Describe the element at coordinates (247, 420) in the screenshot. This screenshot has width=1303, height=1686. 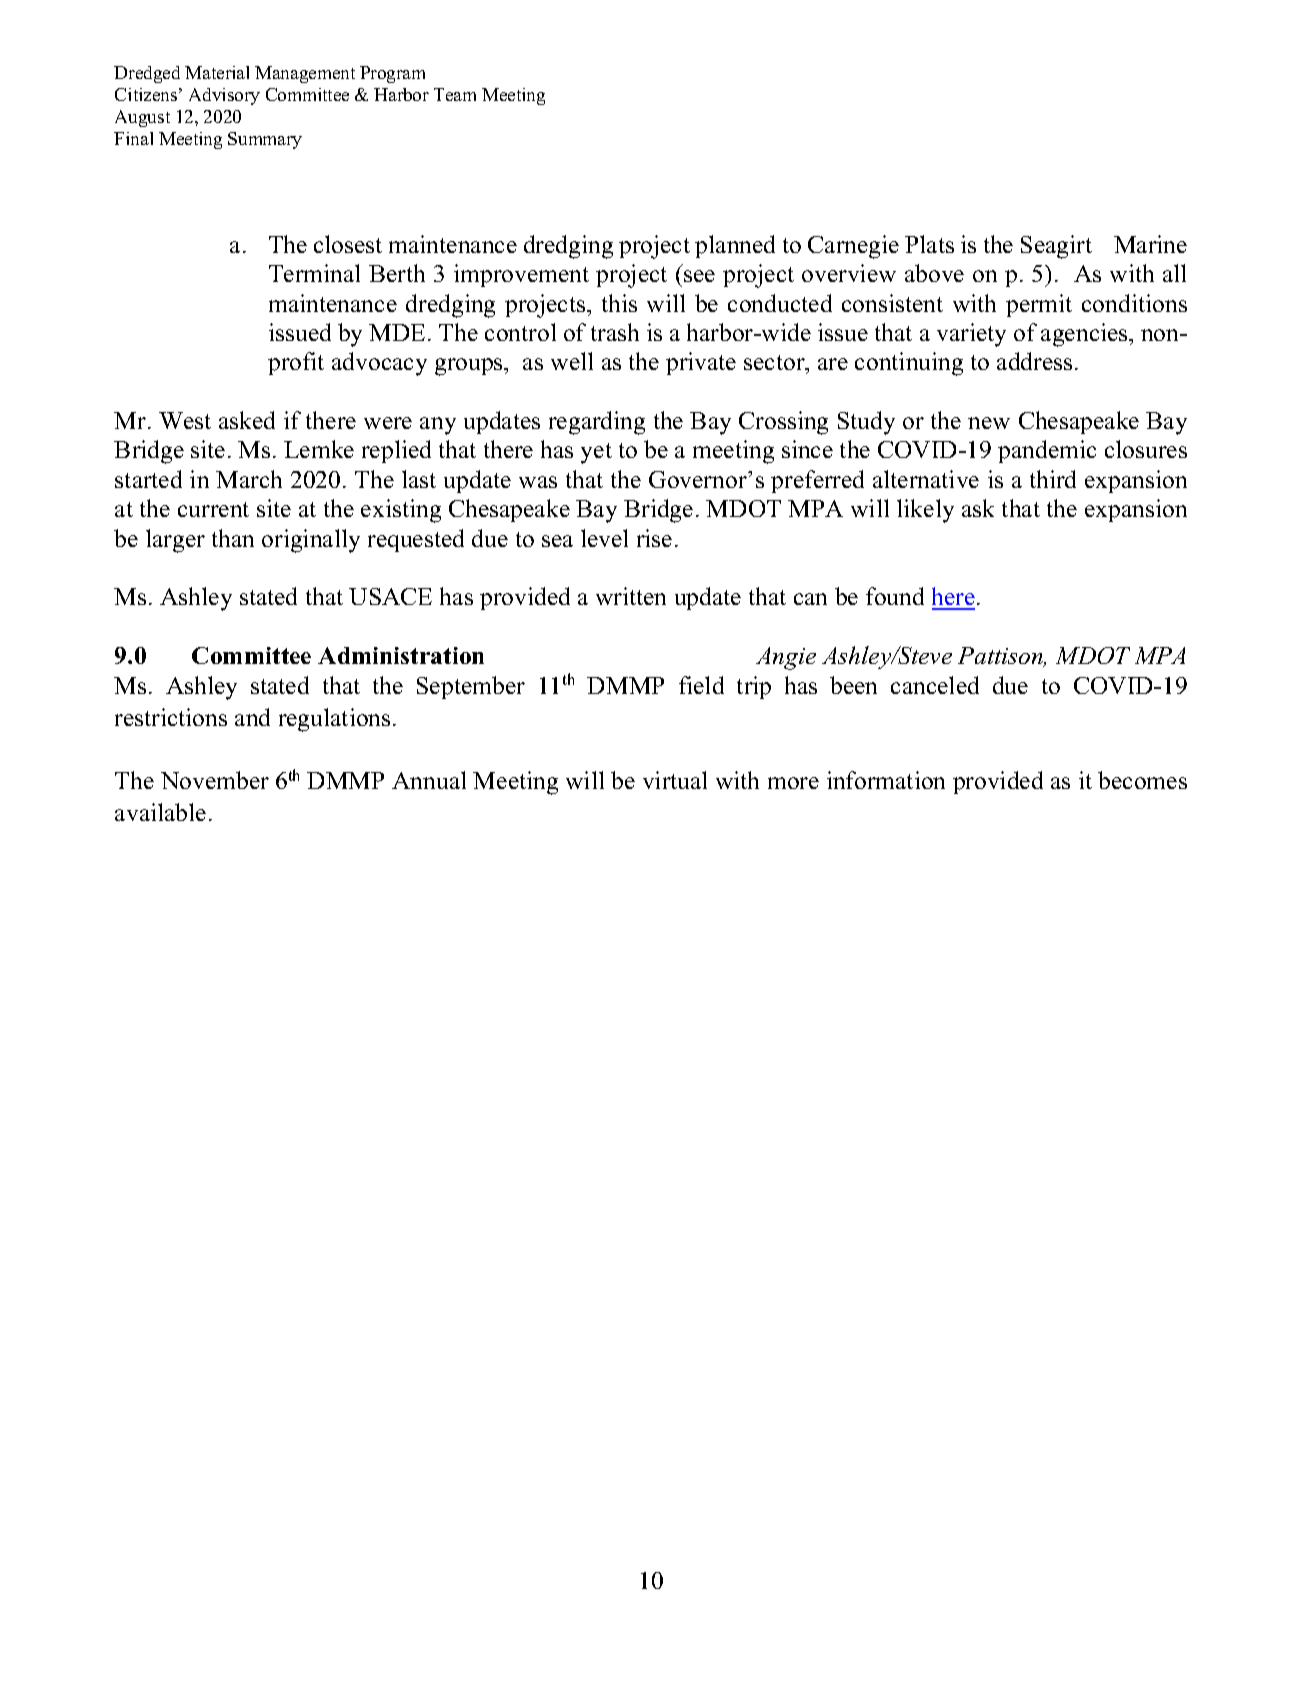
I see `asked` at that location.
